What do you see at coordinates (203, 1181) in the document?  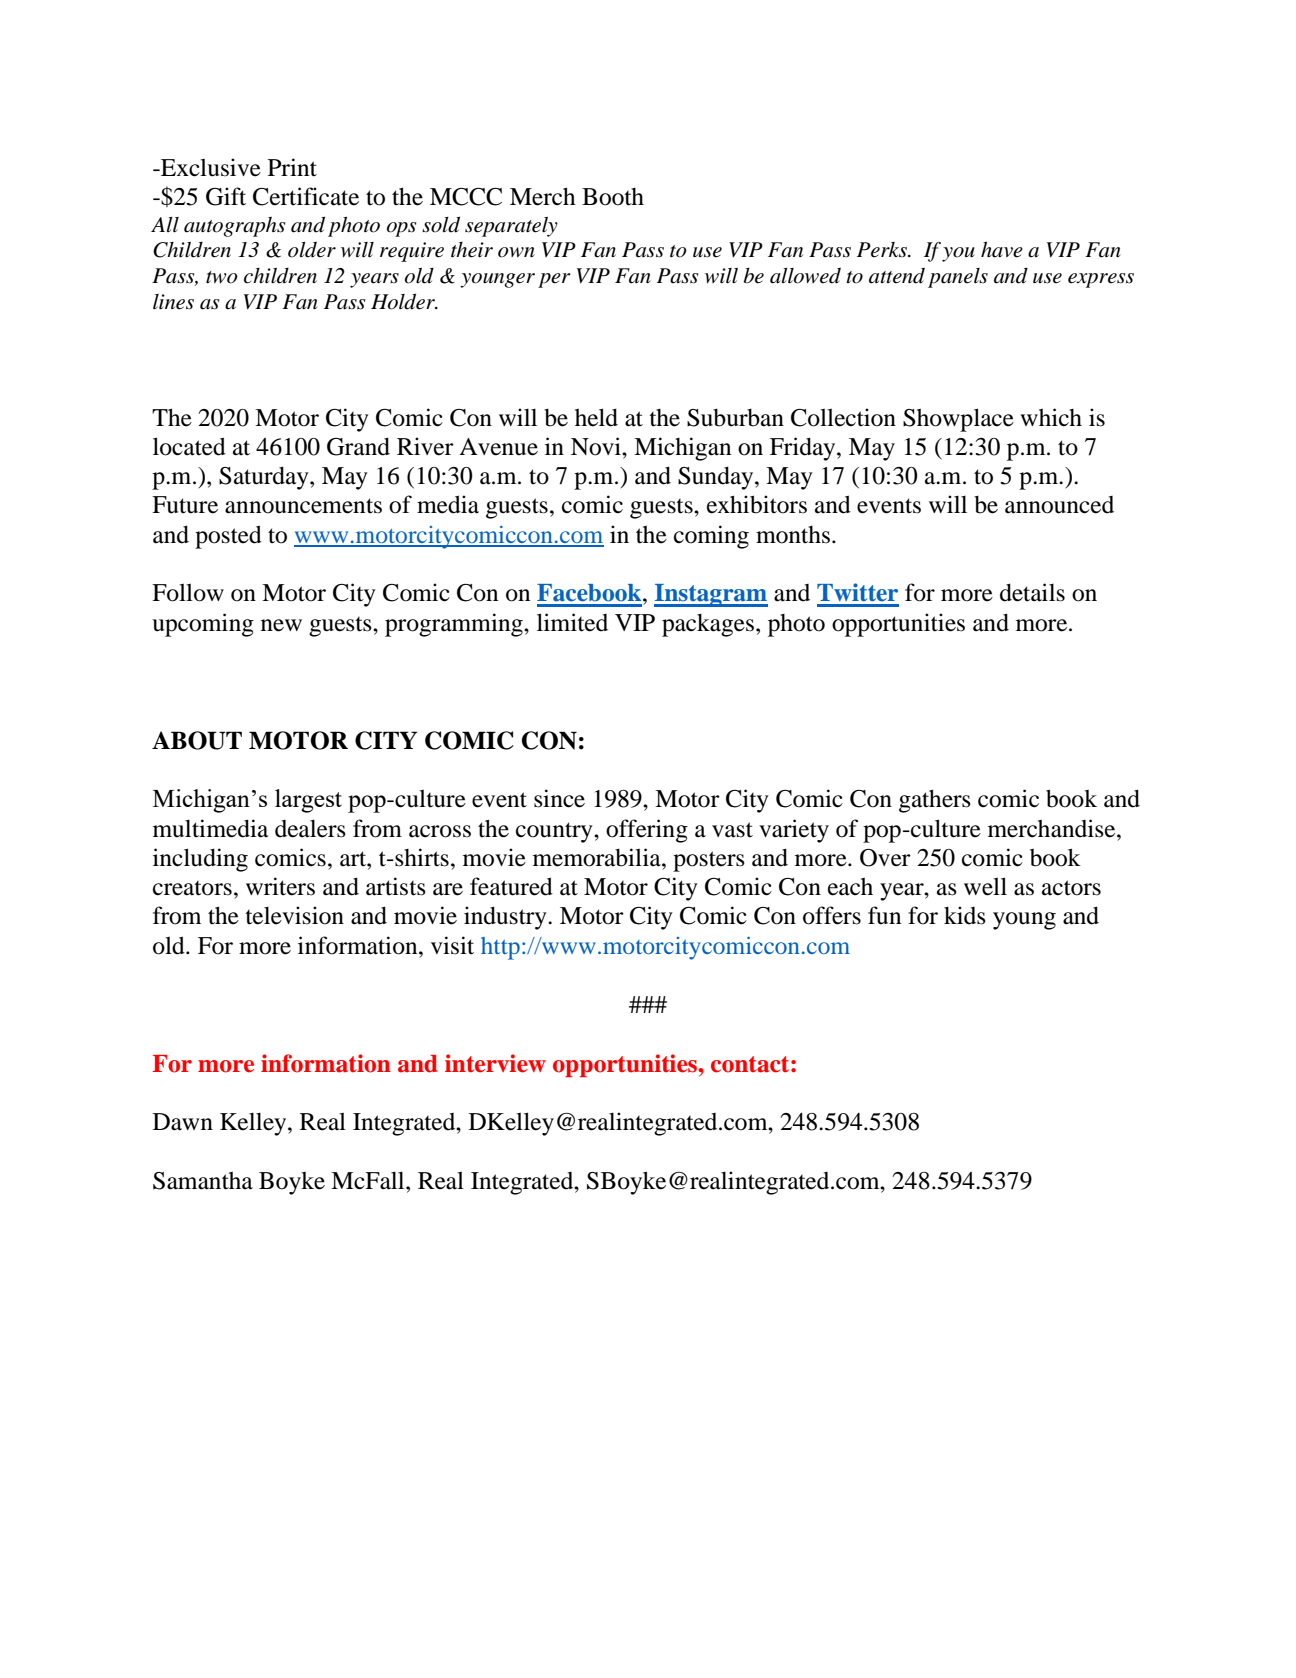 I see `Samantha` at bounding box center [203, 1181].
